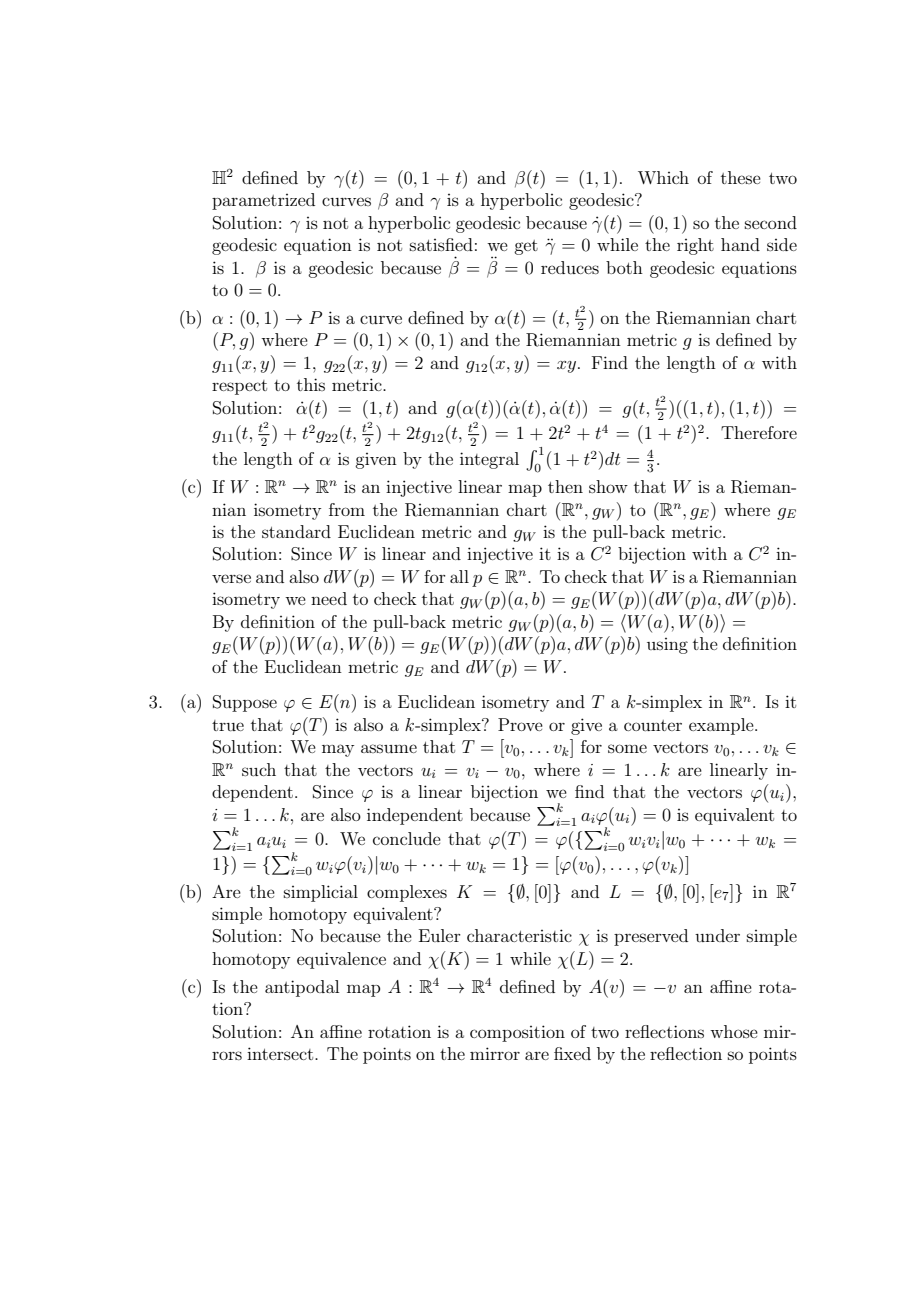 This screenshot has width=924, height=1308. What do you see at coordinates (667, 646) in the screenshot?
I see `using` at bounding box center [667, 646].
